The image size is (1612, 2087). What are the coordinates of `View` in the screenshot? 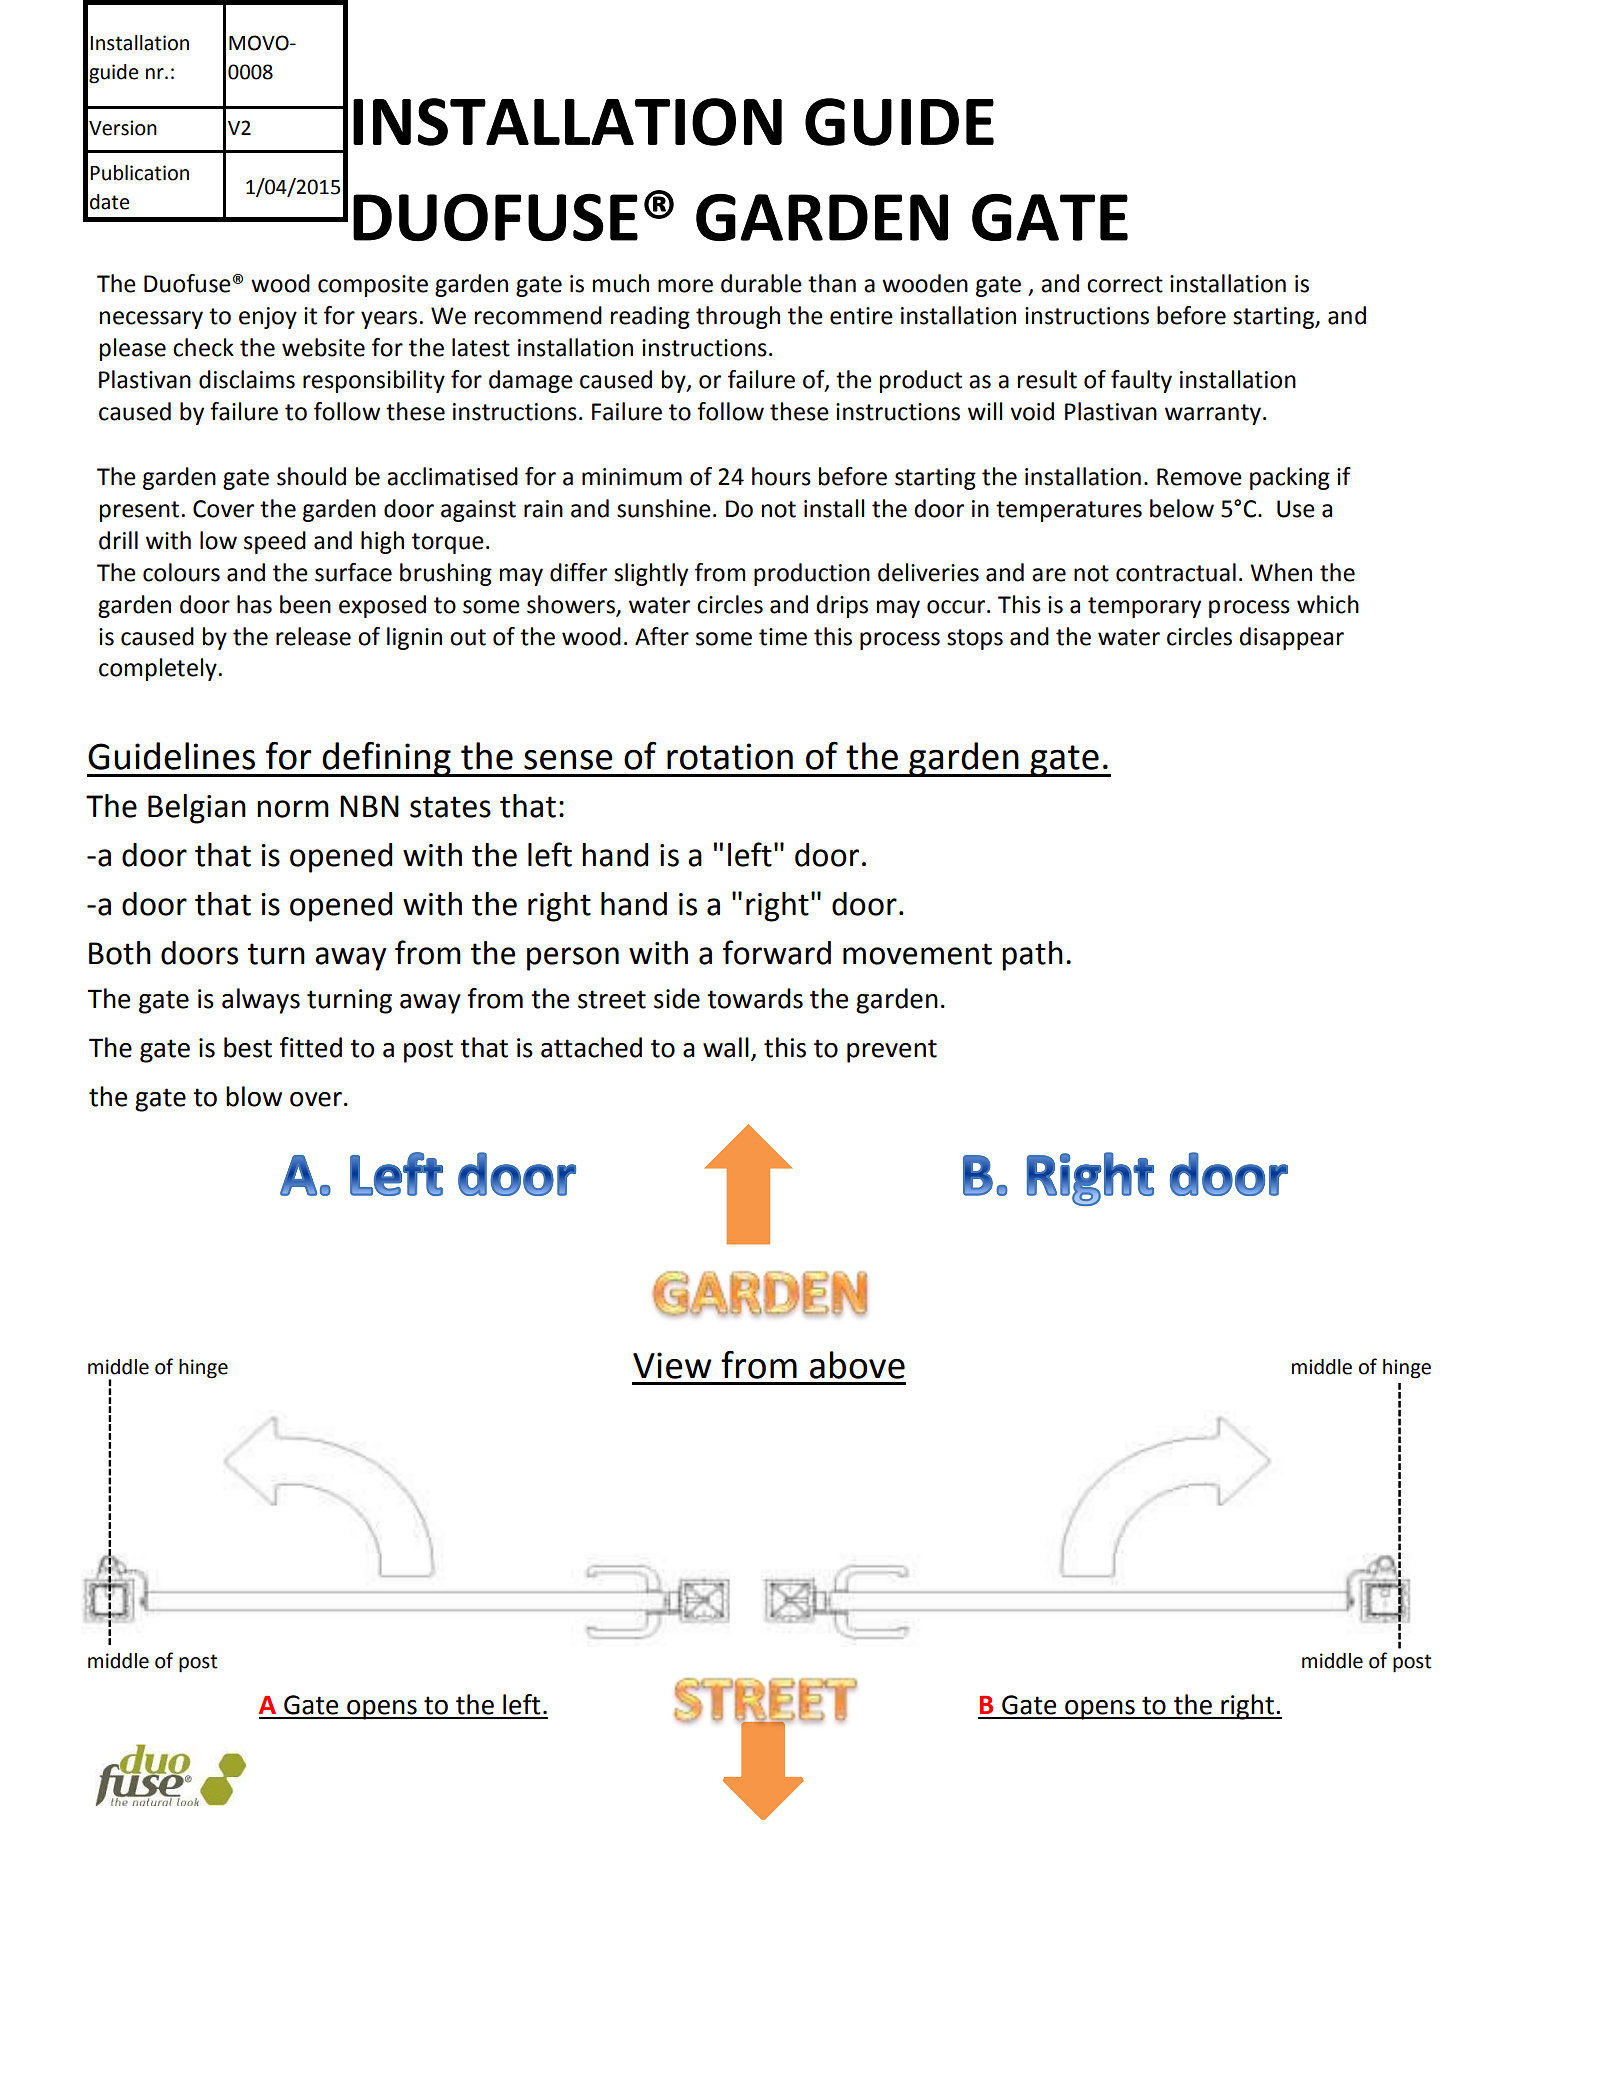 It's located at (672, 1365).
